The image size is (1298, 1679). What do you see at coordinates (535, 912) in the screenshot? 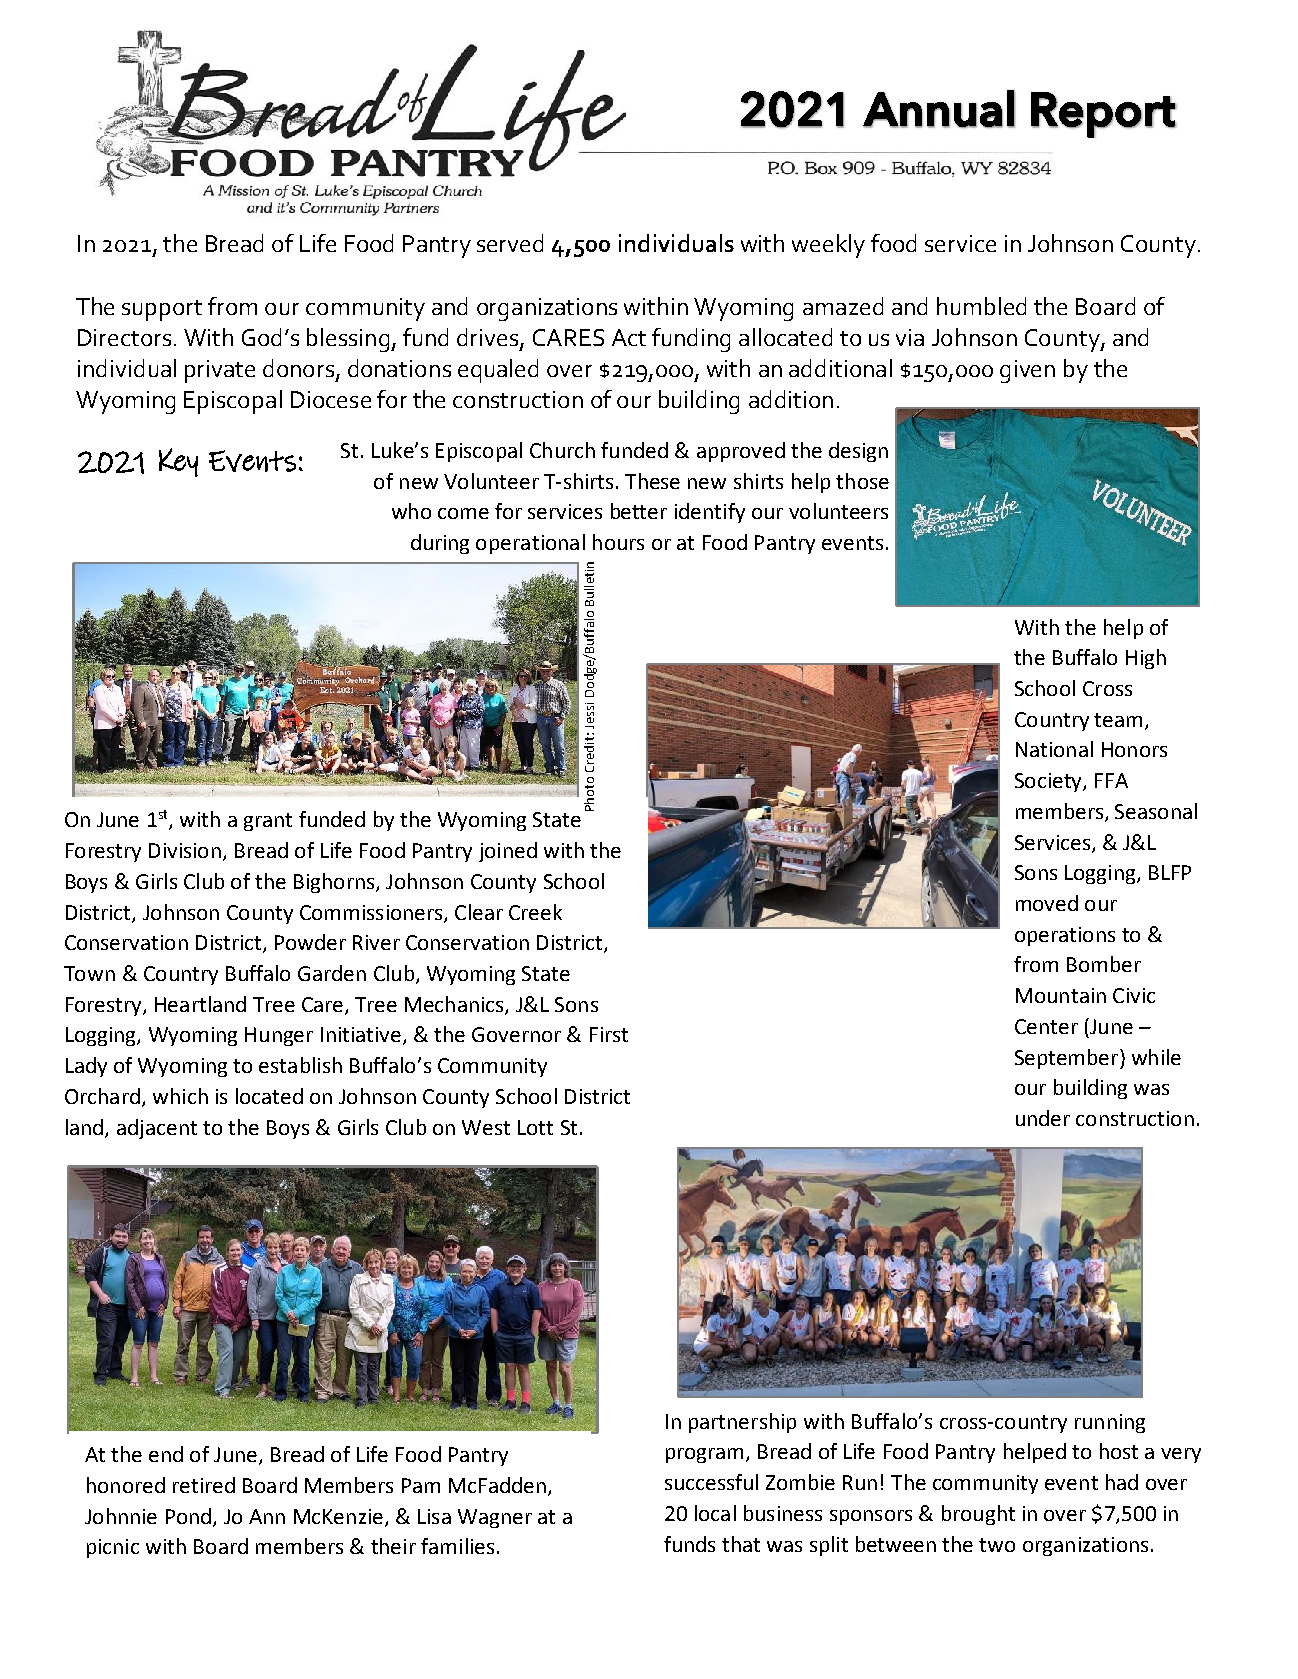
I see `Creek` at bounding box center [535, 912].
